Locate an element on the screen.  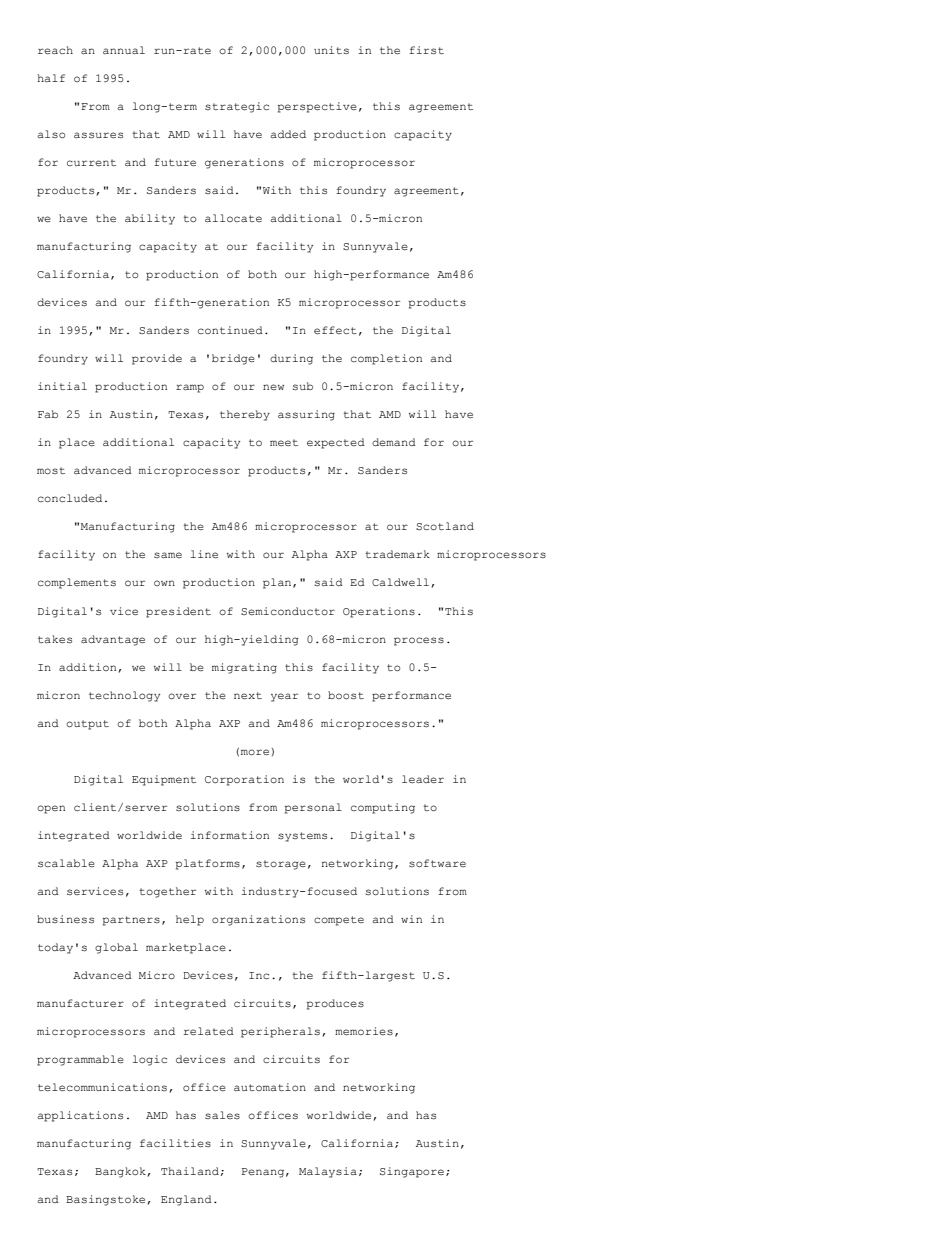
concluded is located at coordinates (70, 498).
